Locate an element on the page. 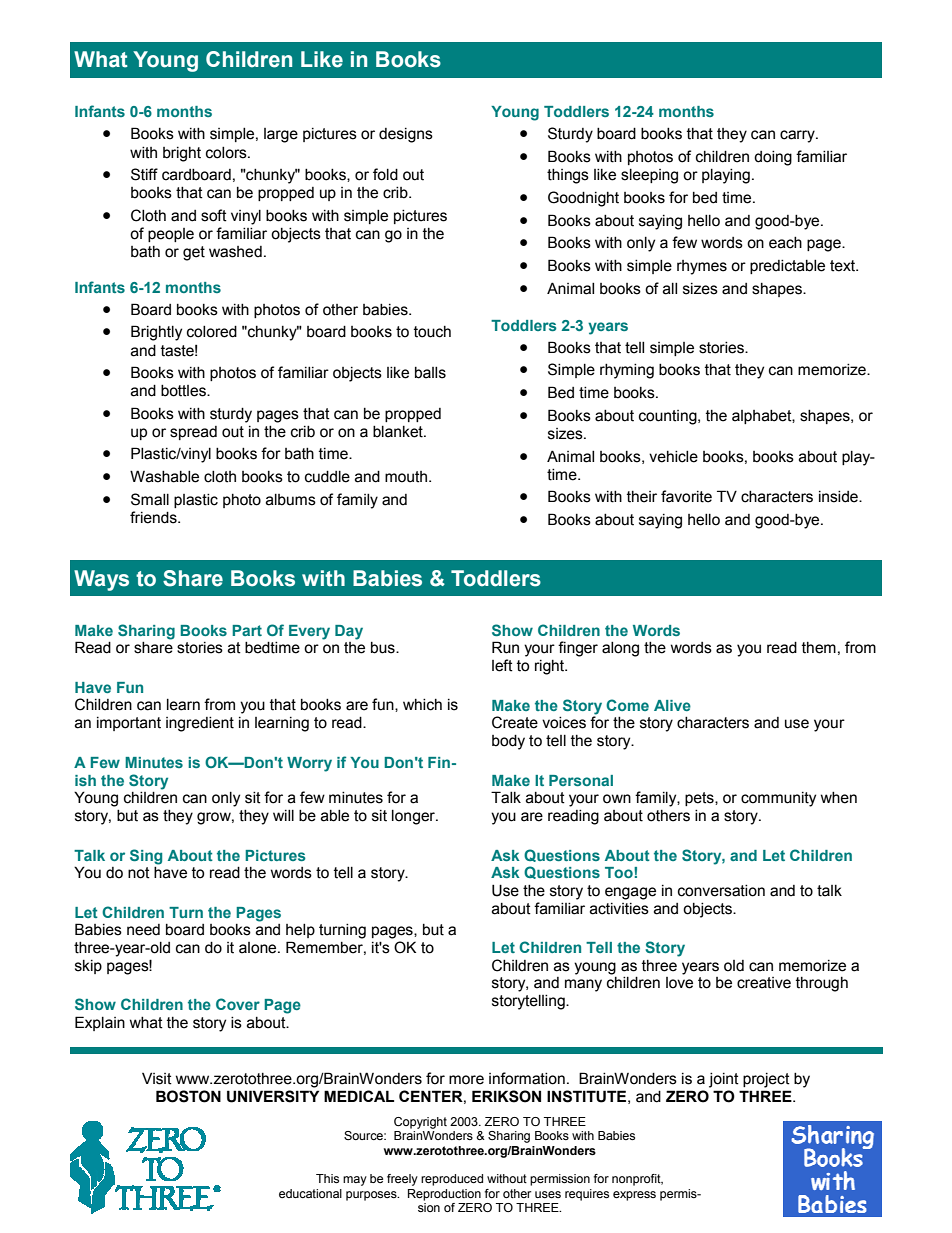 The width and height of the page is (952, 1233). Stiff is located at coordinates (144, 174).
